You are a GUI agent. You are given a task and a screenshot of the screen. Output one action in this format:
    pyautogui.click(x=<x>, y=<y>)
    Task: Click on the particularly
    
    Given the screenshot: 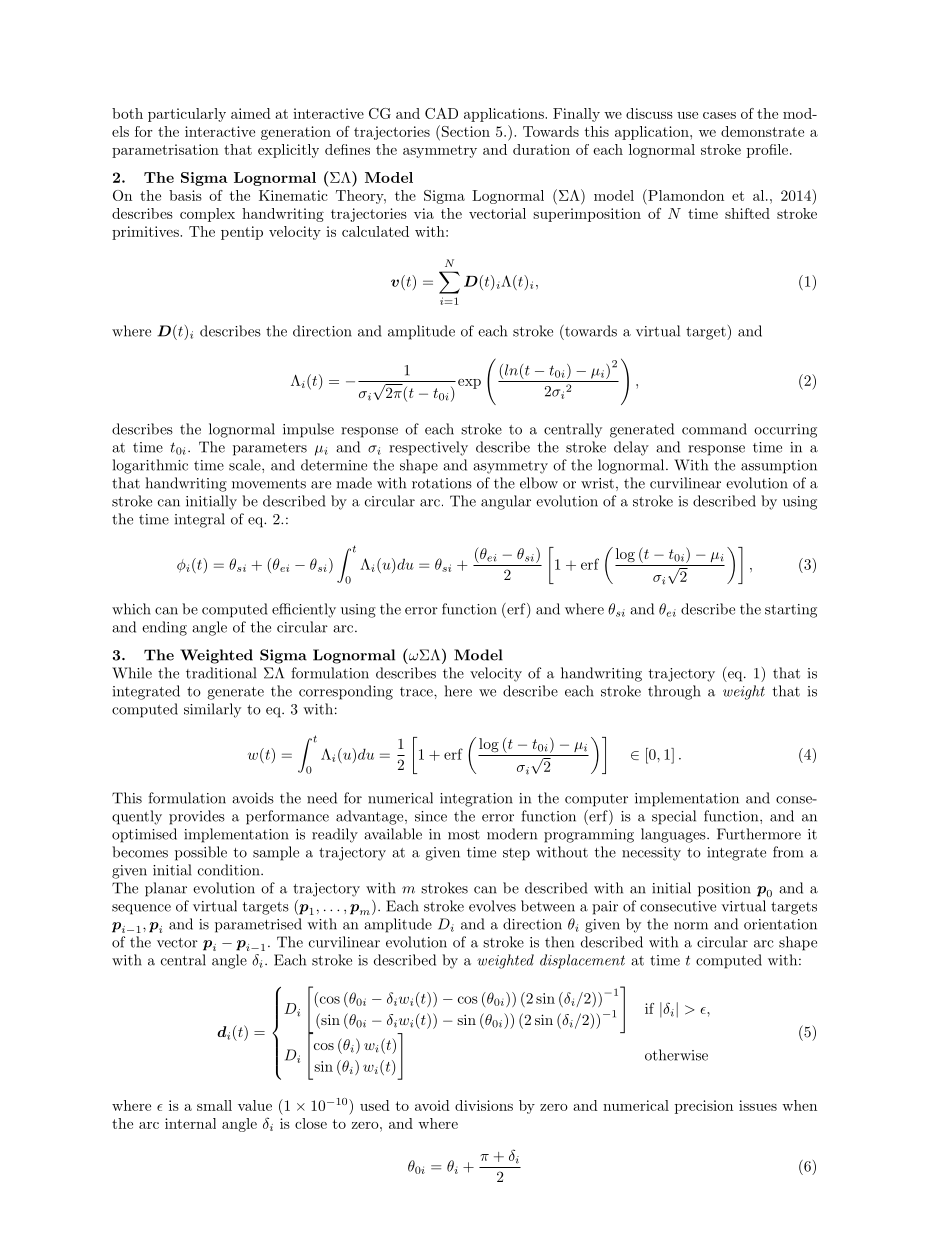 What is the action you would take?
    pyautogui.click(x=187, y=115)
